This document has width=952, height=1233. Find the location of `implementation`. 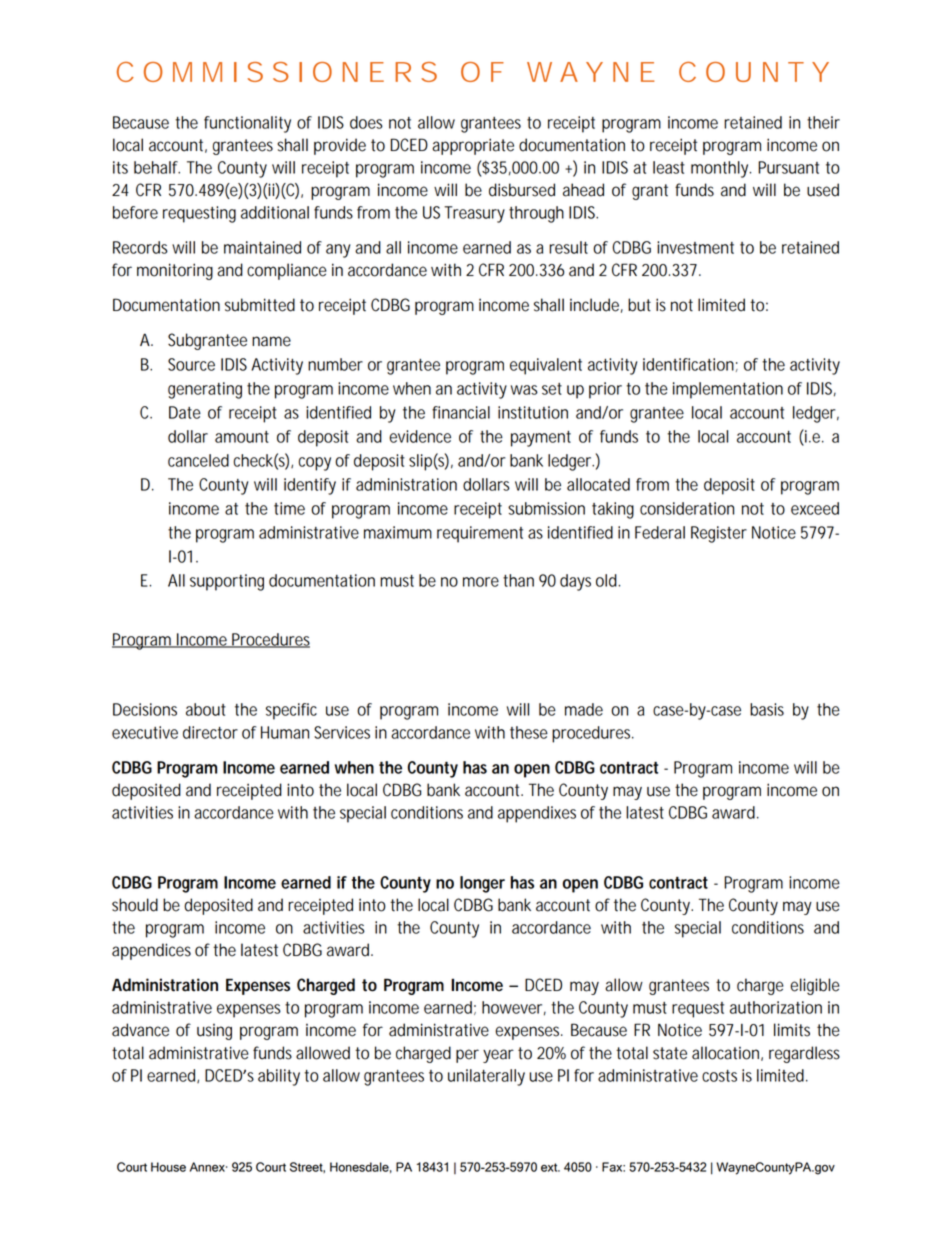

implementation is located at coordinates (728, 390).
